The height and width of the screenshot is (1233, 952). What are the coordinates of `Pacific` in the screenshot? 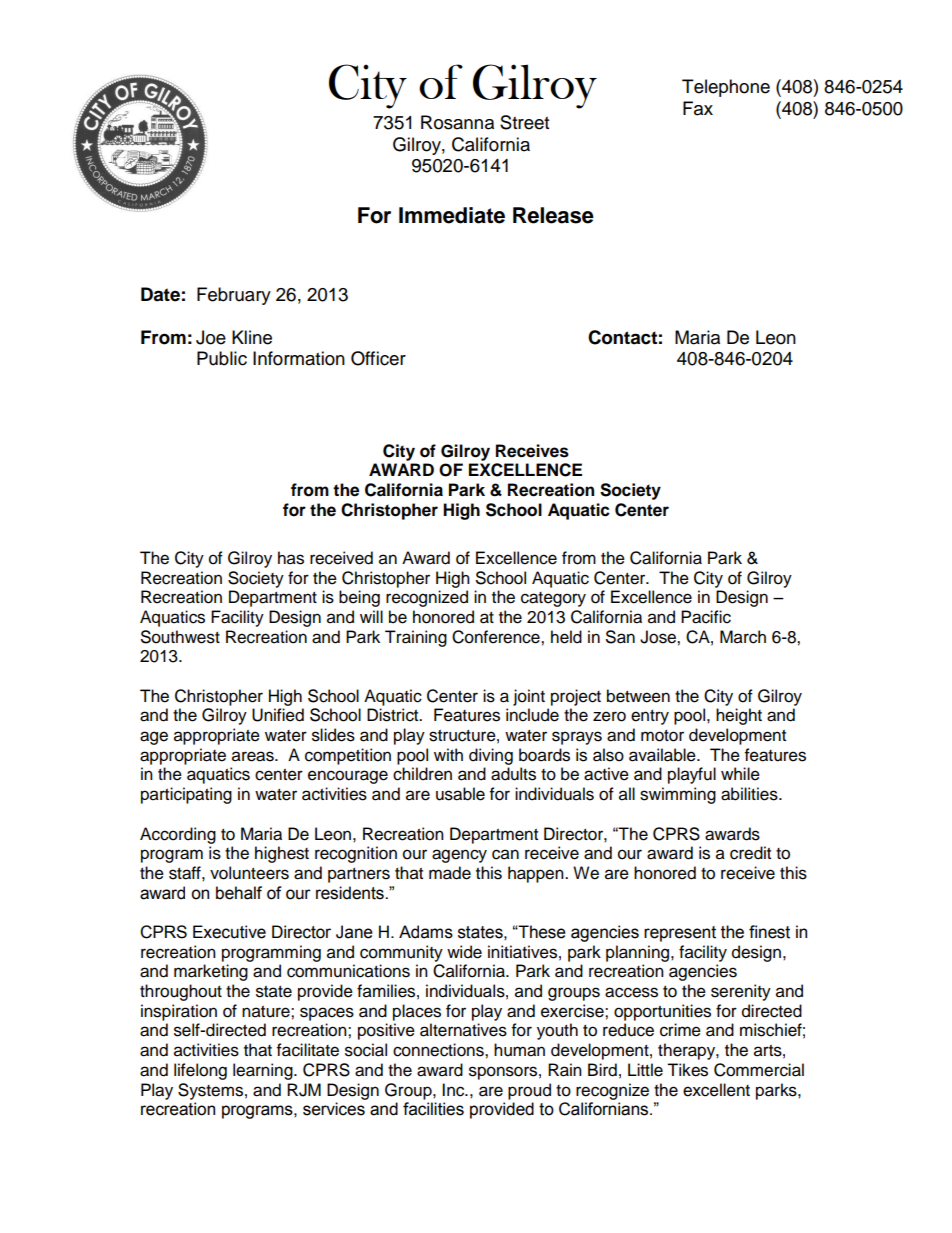 It's located at (706, 617).
